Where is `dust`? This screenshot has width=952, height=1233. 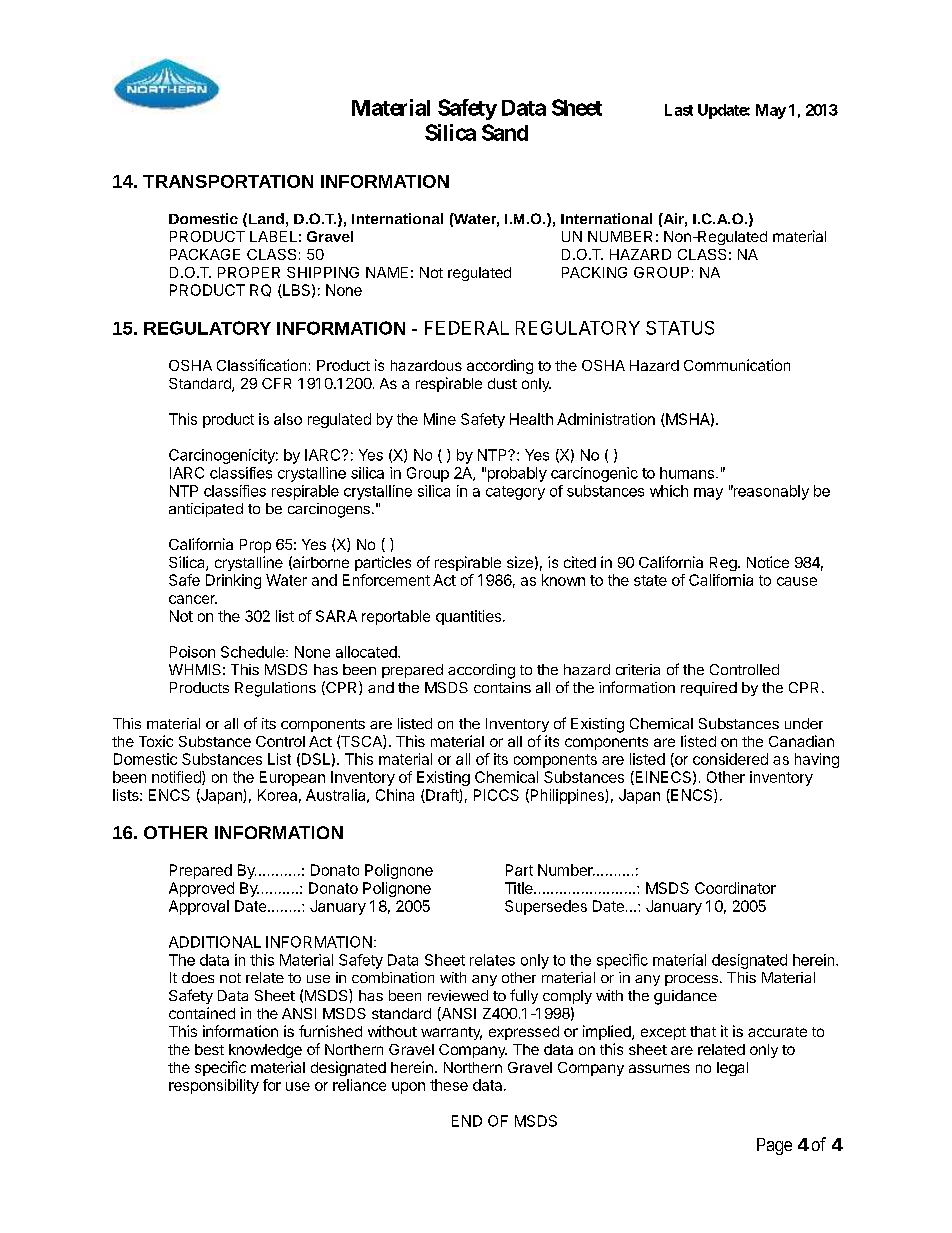 dust is located at coordinates (502, 383).
